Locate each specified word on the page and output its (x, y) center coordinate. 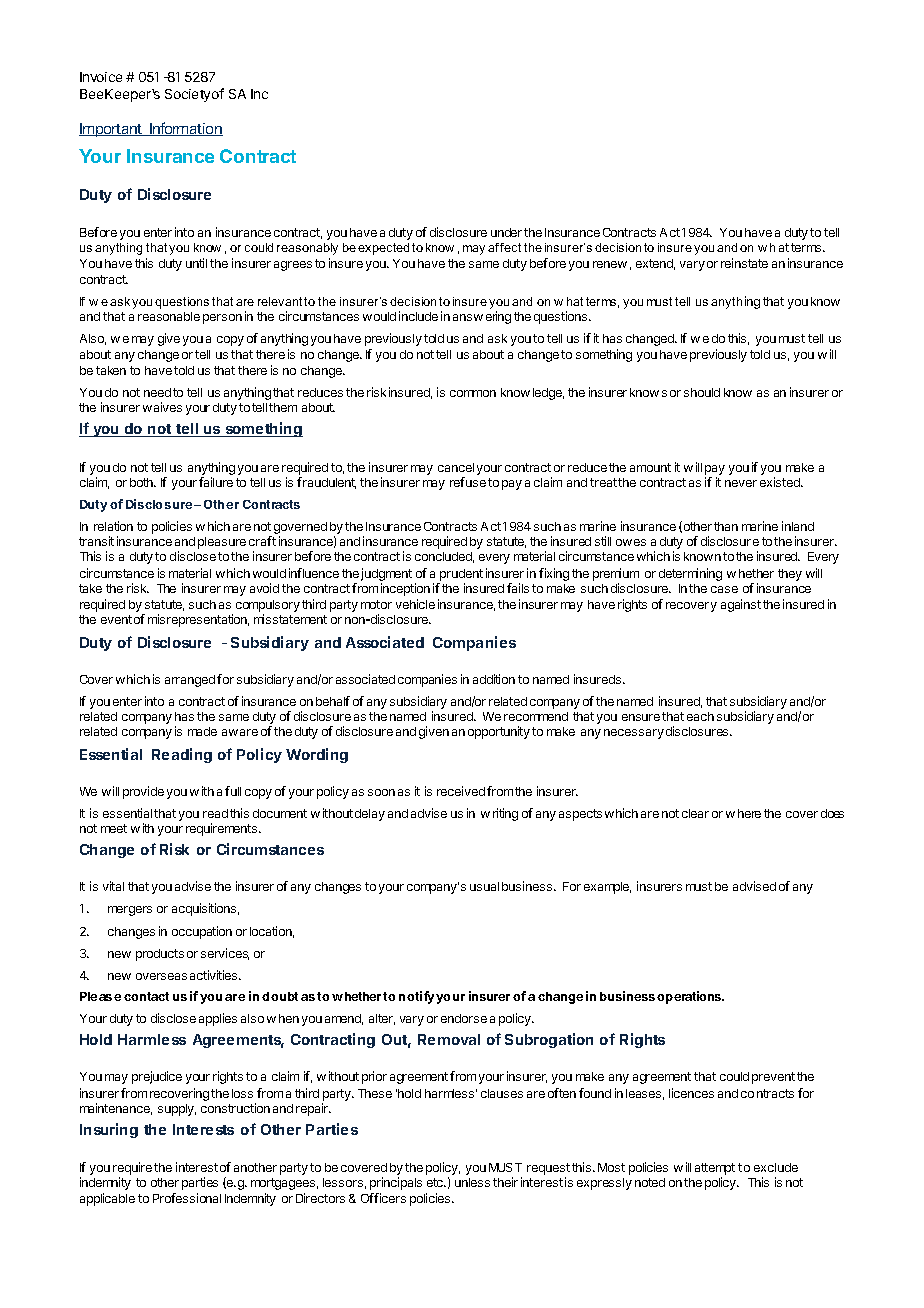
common (473, 393)
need (157, 392)
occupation (202, 932)
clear (695, 813)
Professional (187, 1198)
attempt (715, 1170)
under (506, 232)
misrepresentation (198, 620)
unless (472, 1182)
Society (187, 95)
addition (494, 679)
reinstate (744, 263)
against (741, 605)
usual (484, 886)
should (702, 392)
